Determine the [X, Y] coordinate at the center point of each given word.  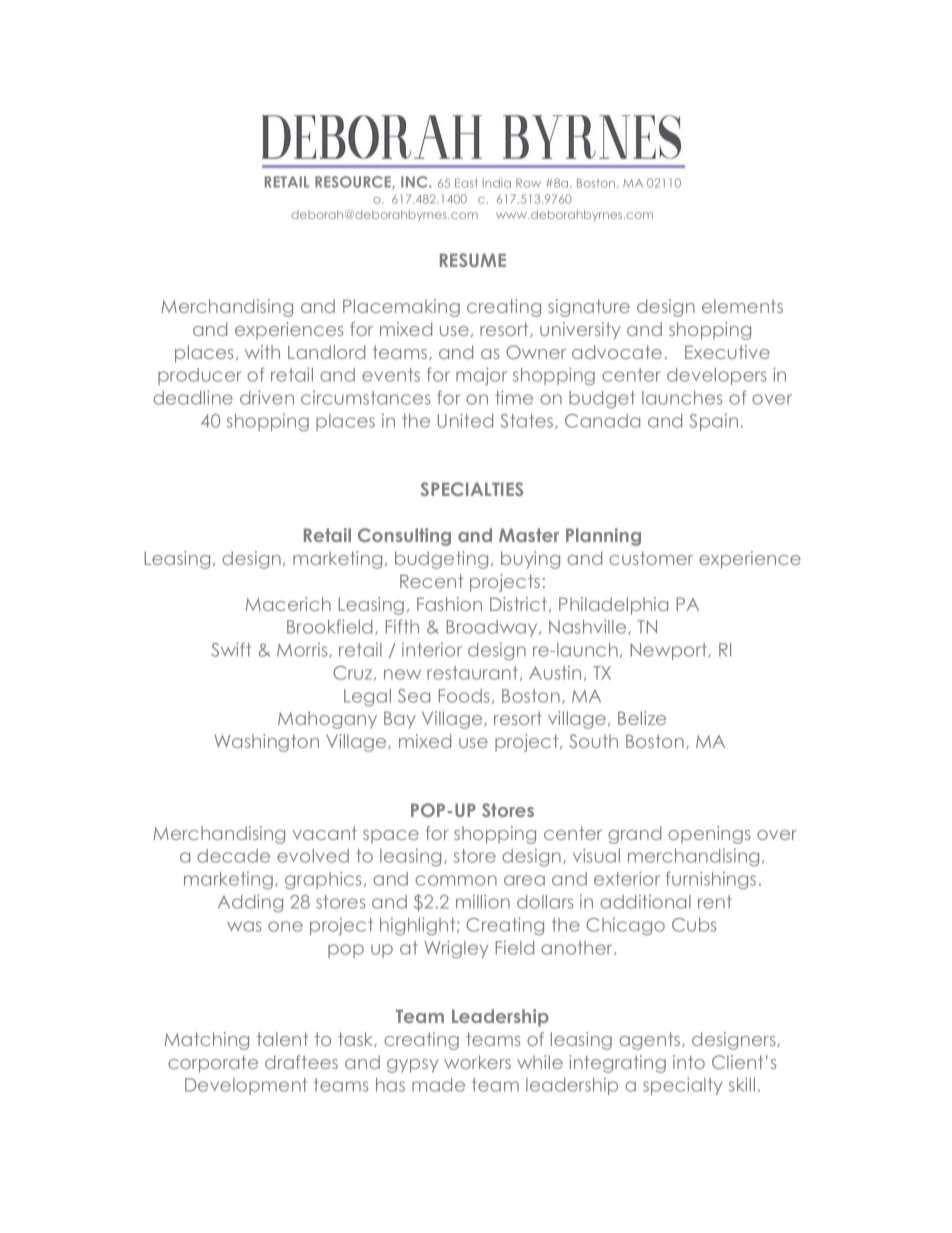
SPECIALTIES [471, 489]
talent [282, 1039]
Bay [400, 720]
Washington [267, 743]
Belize [642, 718]
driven [267, 397]
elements [742, 306]
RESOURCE [354, 182]
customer [651, 558]
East [466, 183]
